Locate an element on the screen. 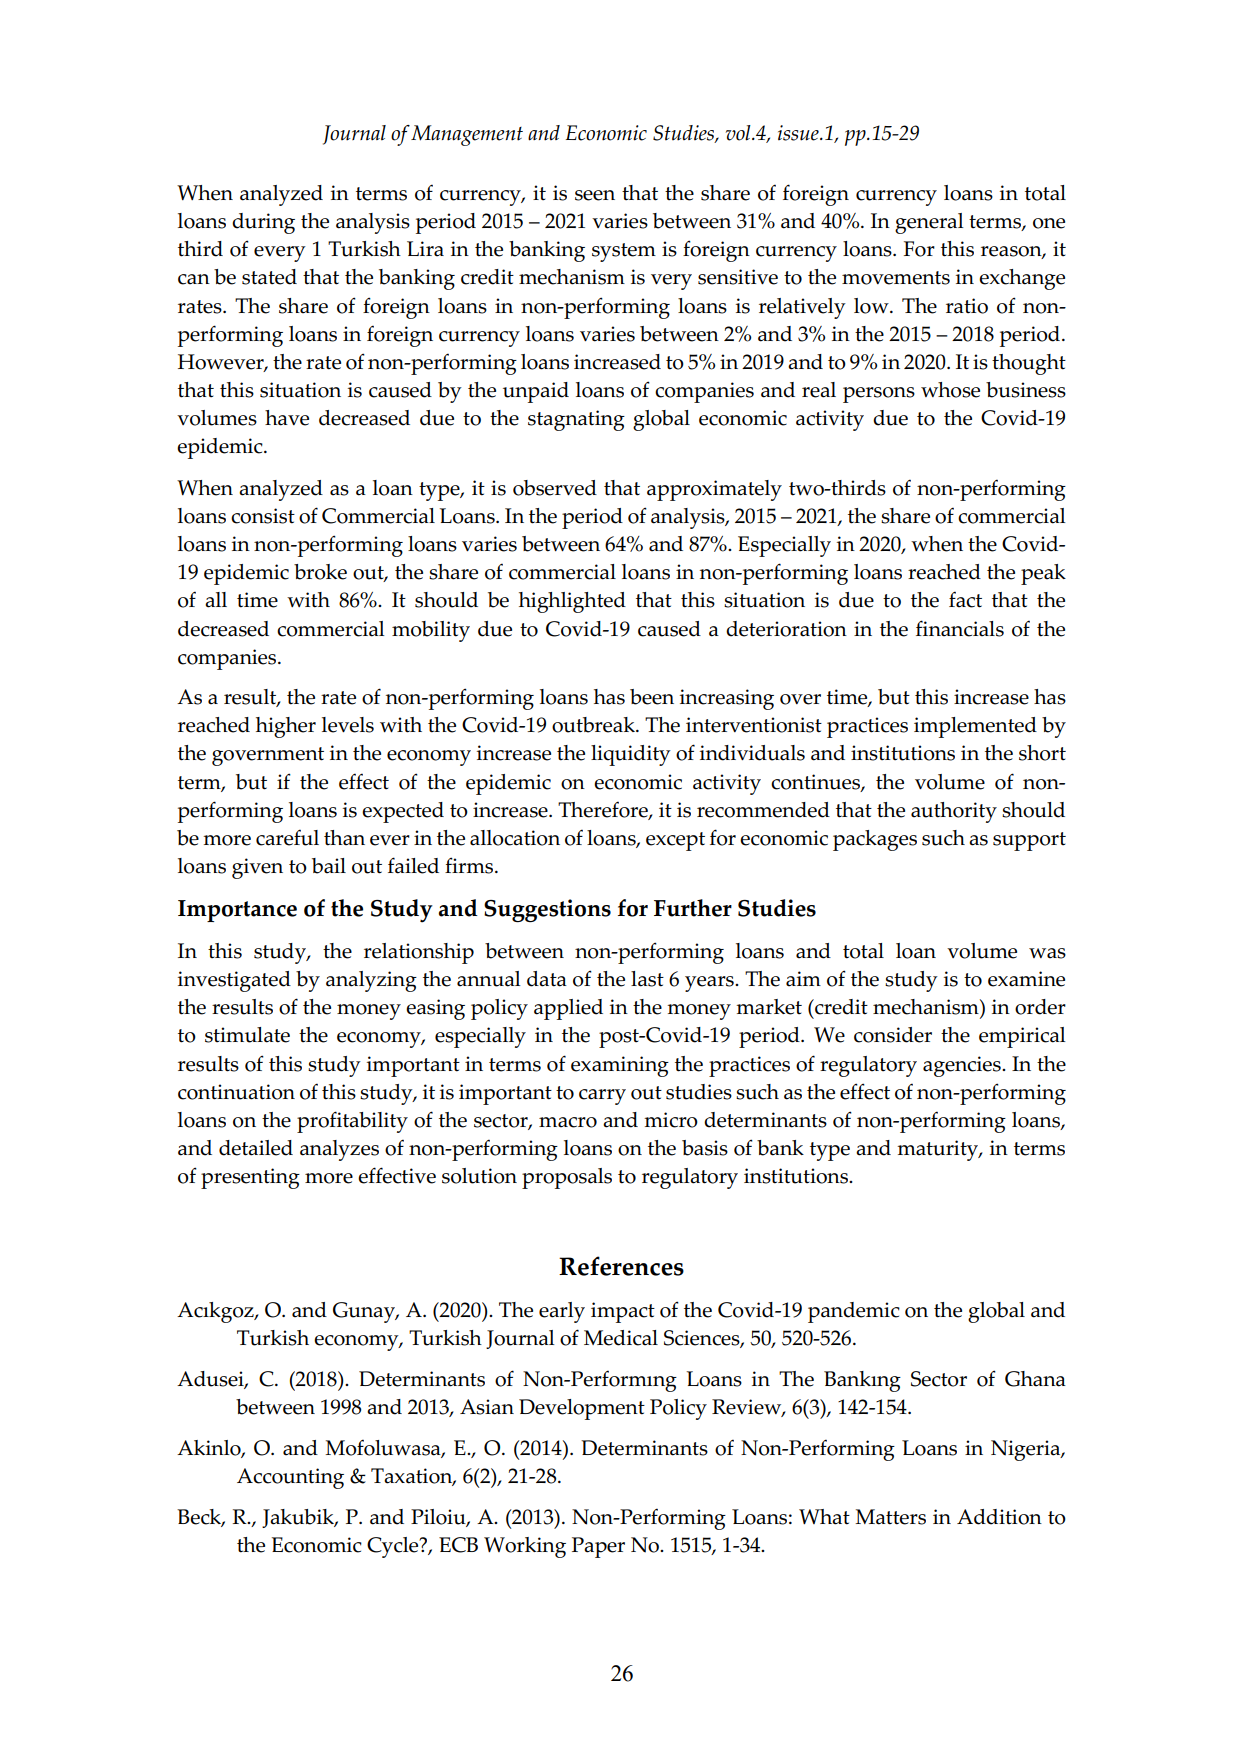 Image resolution: width=1244 pixels, height=1760 pixels. except is located at coordinates (675, 841).
